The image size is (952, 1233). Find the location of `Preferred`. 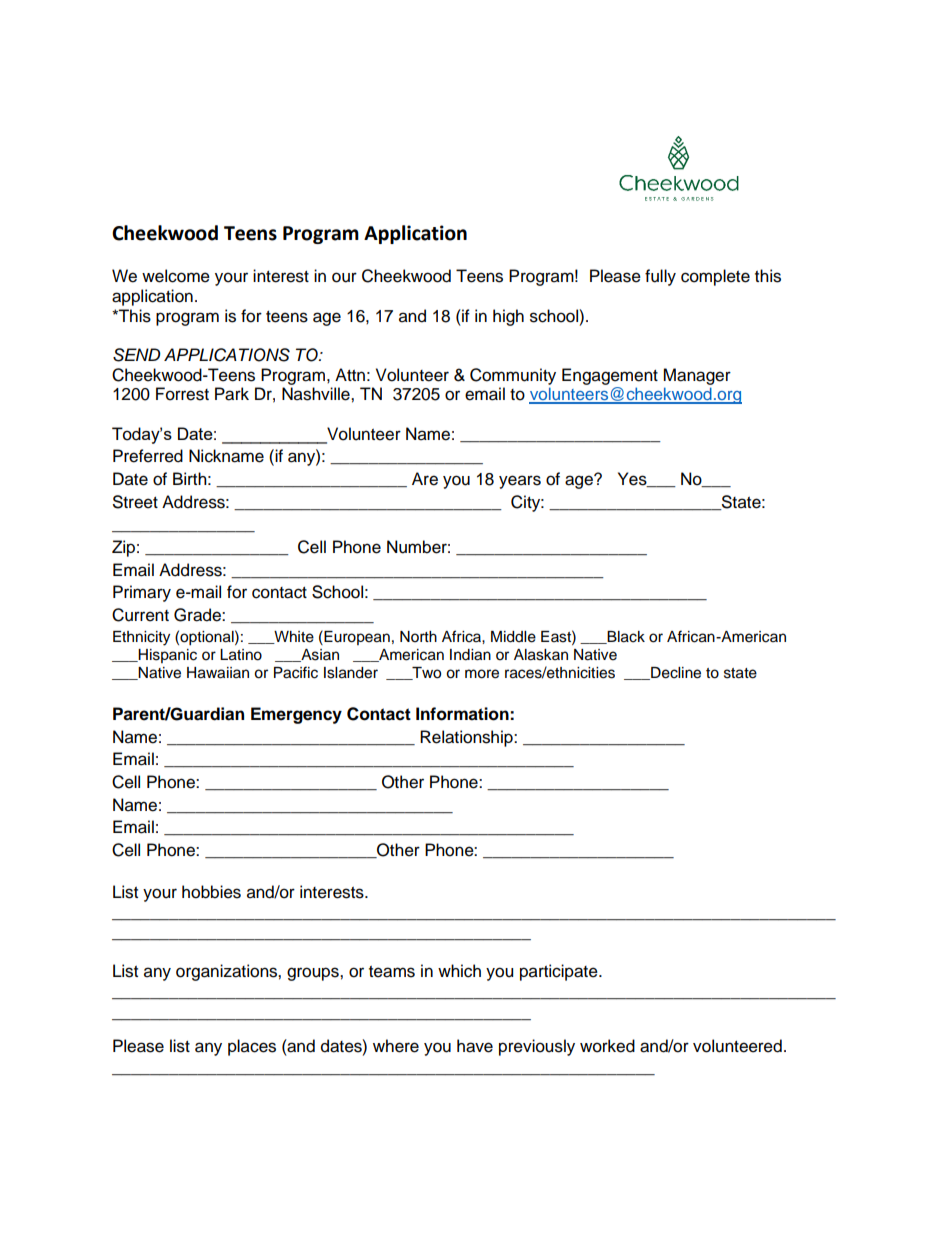

Preferred is located at coordinates (148, 456).
